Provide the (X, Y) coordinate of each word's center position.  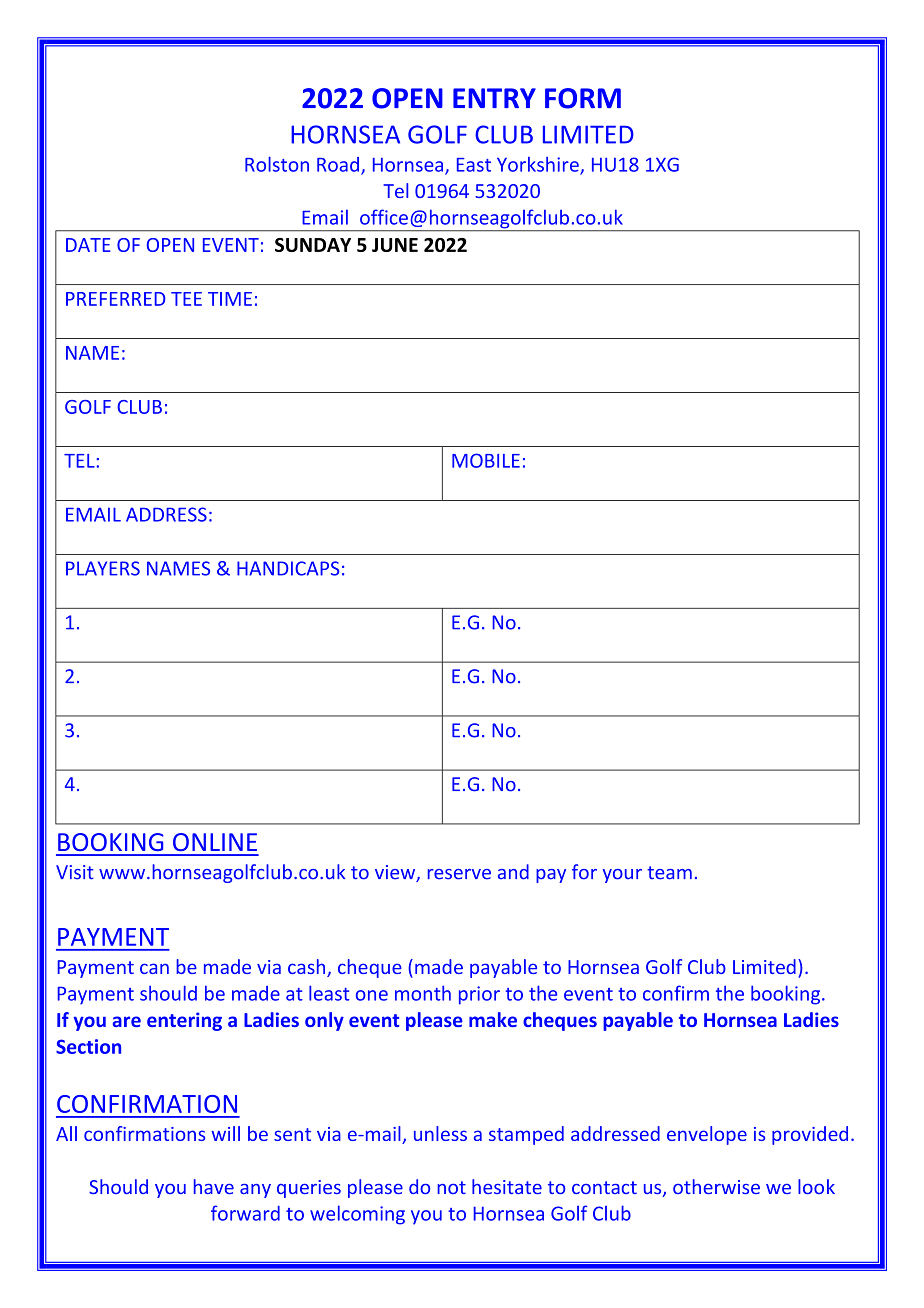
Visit (75, 872)
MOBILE (486, 460)
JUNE (395, 245)
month (423, 993)
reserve (459, 874)
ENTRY (494, 98)
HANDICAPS (288, 568)
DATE (88, 245)
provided (810, 1135)
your (622, 876)
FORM (583, 98)
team (669, 873)
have (214, 1186)
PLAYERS (103, 568)
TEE (186, 299)
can (154, 968)
